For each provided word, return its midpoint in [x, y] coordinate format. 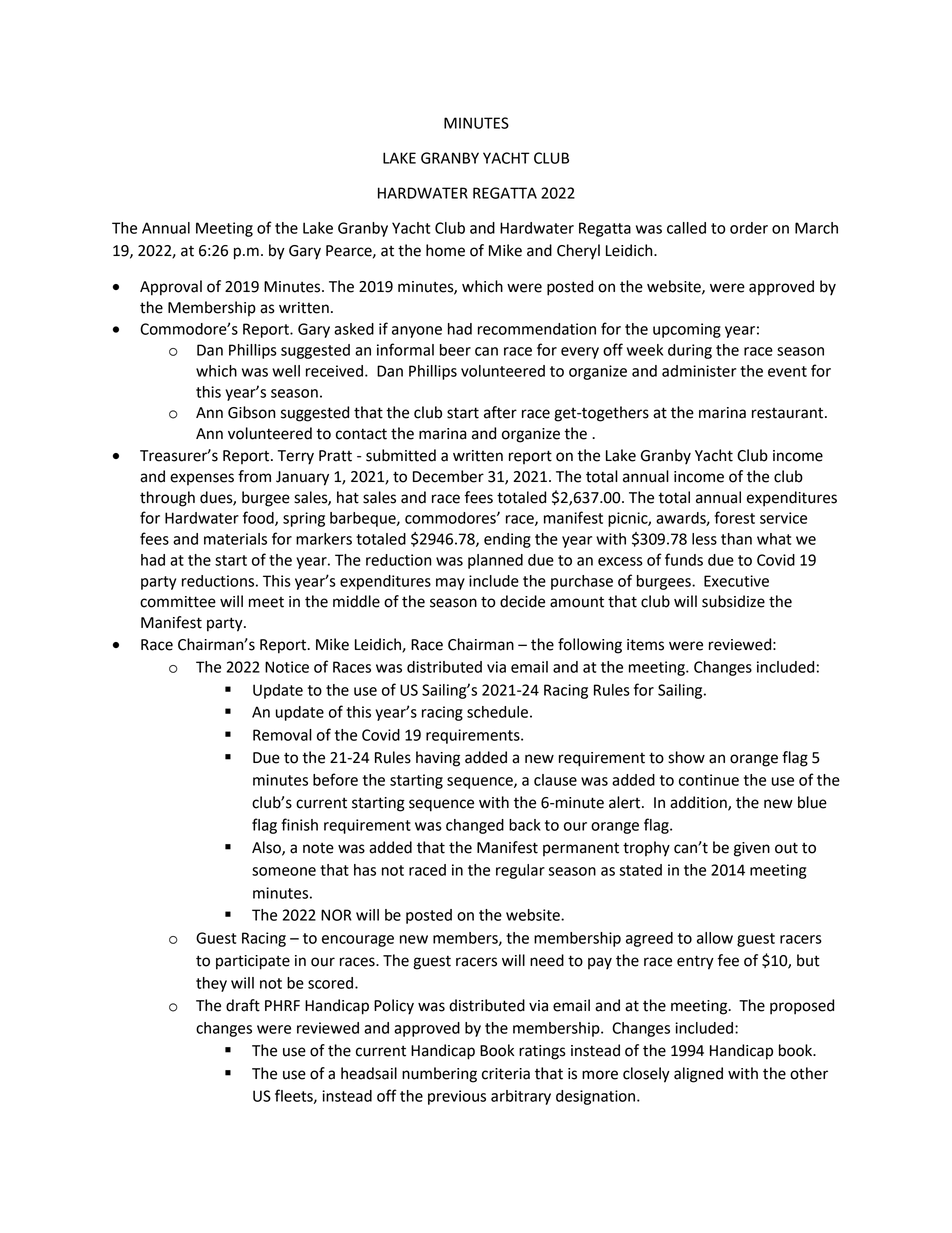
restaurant [789, 413]
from [254, 476]
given [752, 849]
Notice [287, 667]
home [445, 250]
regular [520, 871]
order [749, 228]
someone [284, 871]
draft [243, 1005]
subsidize [733, 601]
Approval [171, 288]
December [448, 476]
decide [522, 601]
